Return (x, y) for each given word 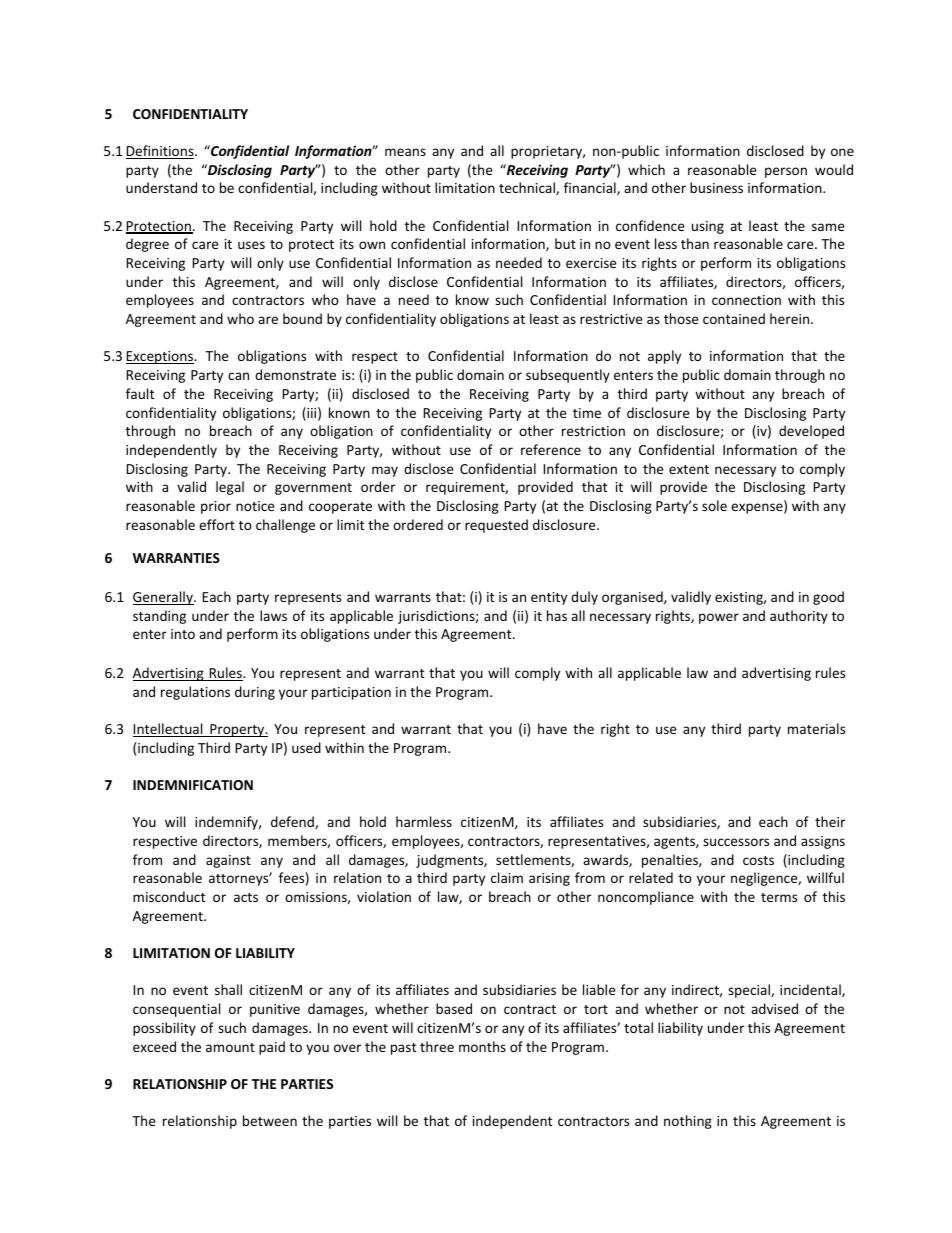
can (238, 376)
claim (507, 877)
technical (528, 188)
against (228, 861)
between (270, 1120)
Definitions (161, 152)
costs (758, 860)
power (719, 618)
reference (551, 449)
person (786, 172)
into (183, 634)
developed (811, 432)
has (557, 615)
